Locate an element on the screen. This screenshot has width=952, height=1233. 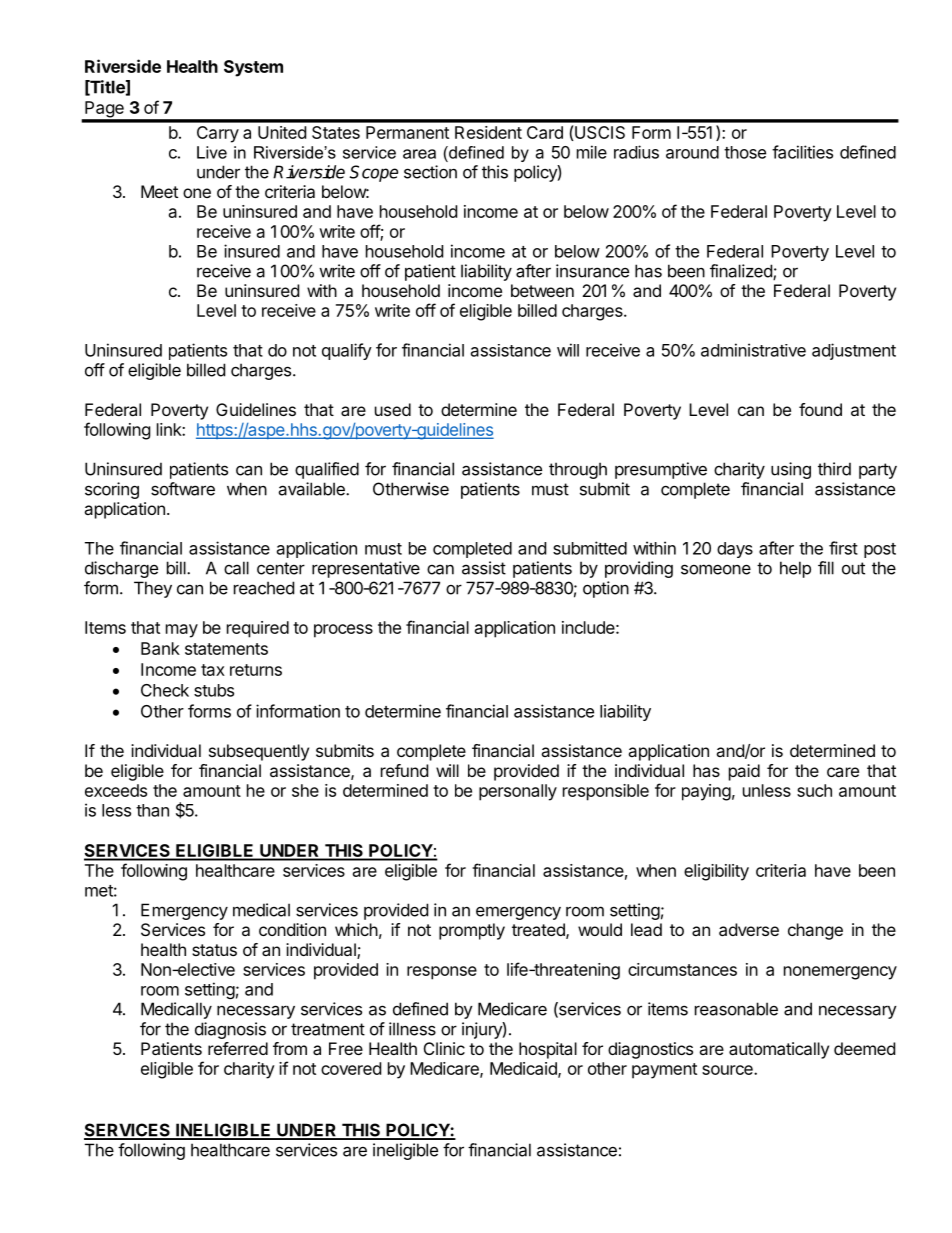
found is located at coordinates (820, 409).
